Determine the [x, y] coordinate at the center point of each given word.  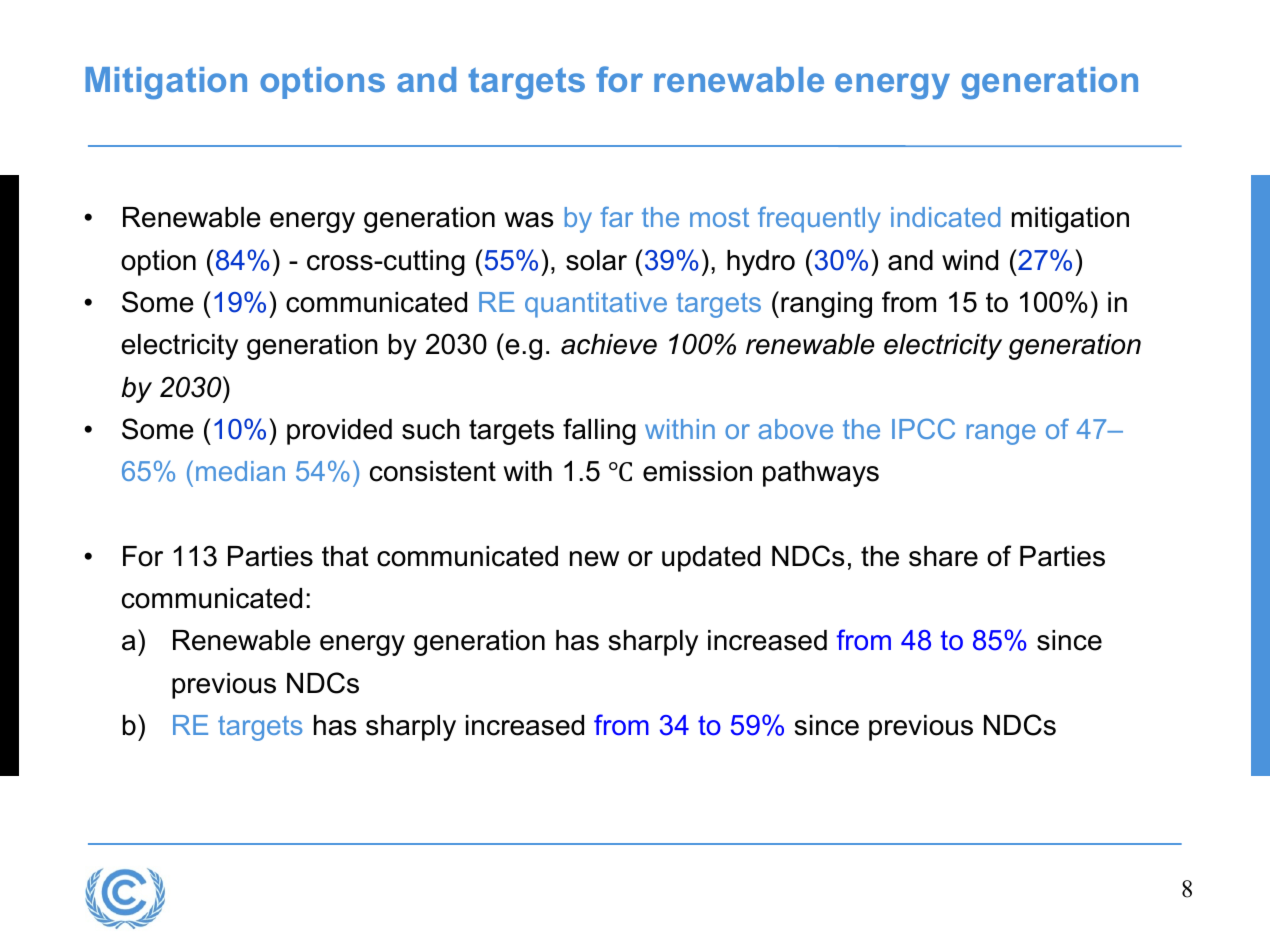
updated [711, 559]
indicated [945, 217]
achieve [609, 344]
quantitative [596, 305]
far [616, 216]
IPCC [923, 428]
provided [339, 432]
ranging [826, 305]
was [529, 220]
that [345, 556]
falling [599, 431]
